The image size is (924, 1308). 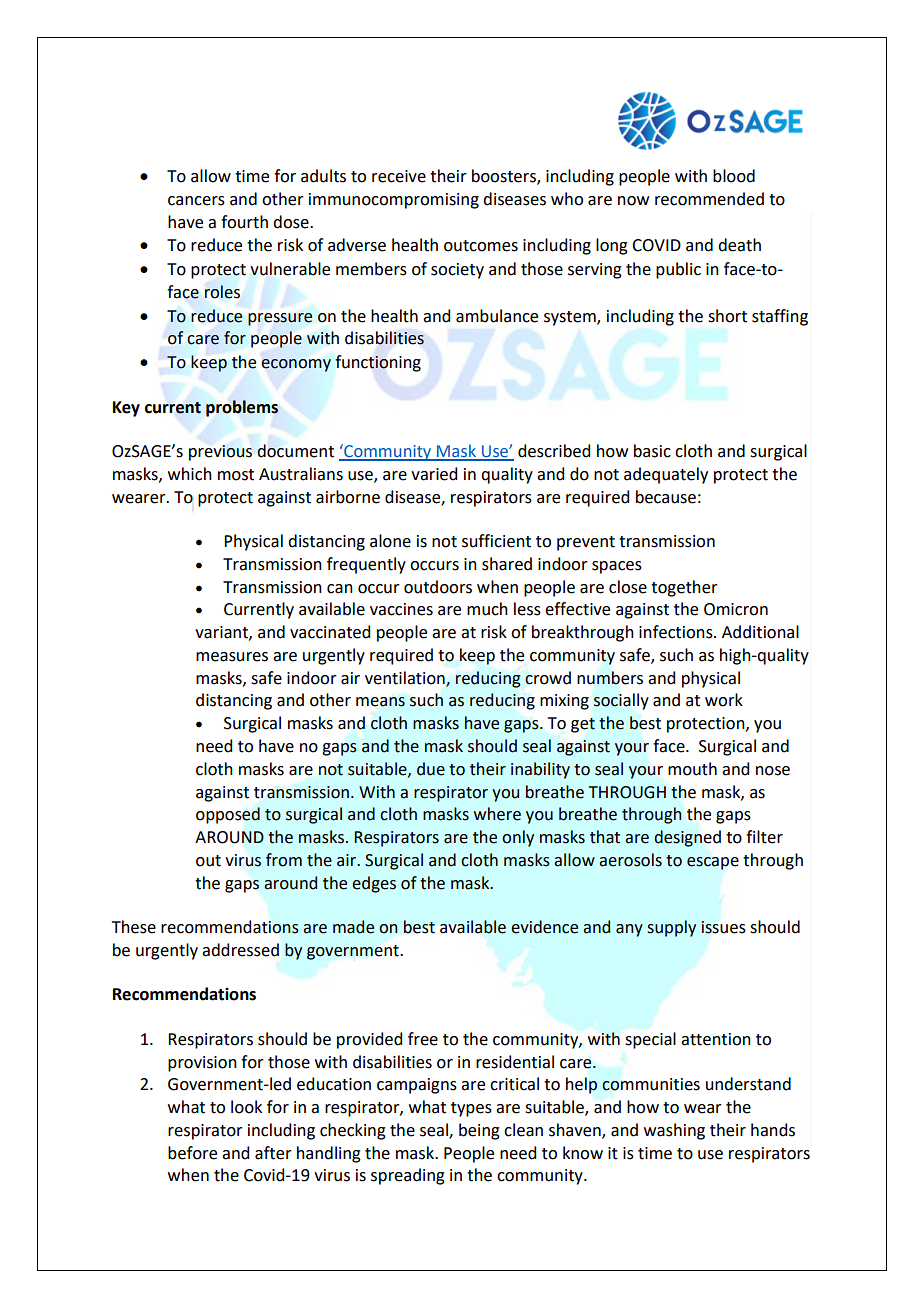 What do you see at coordinates (709, 199) in the screenshot?
I see `recommended` at bounding box center [709, 199].
